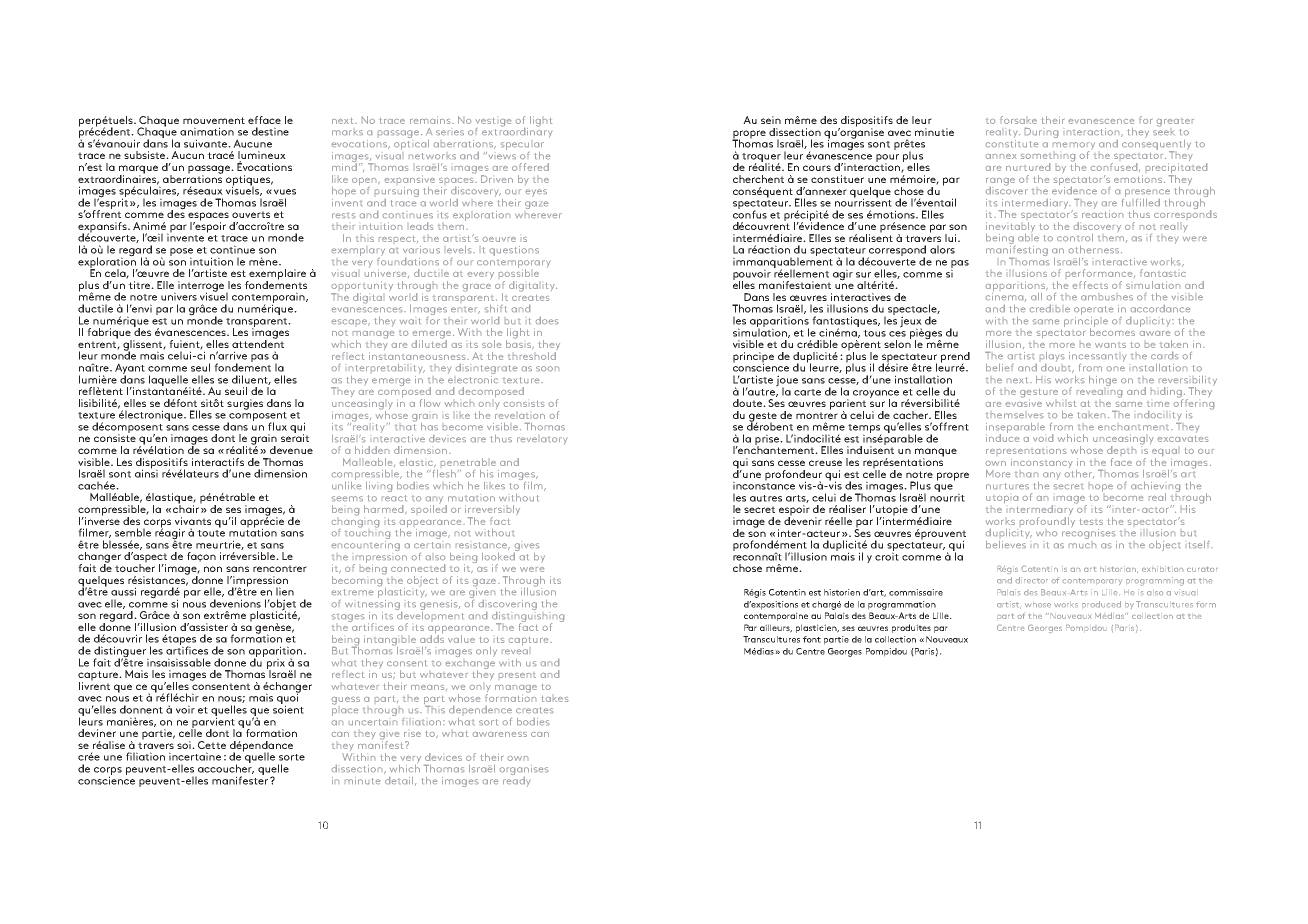 The height and width of the page is (924, 1308). Describe the element at coordinates (1074, 147) in the page. I see `memory` at that location.
